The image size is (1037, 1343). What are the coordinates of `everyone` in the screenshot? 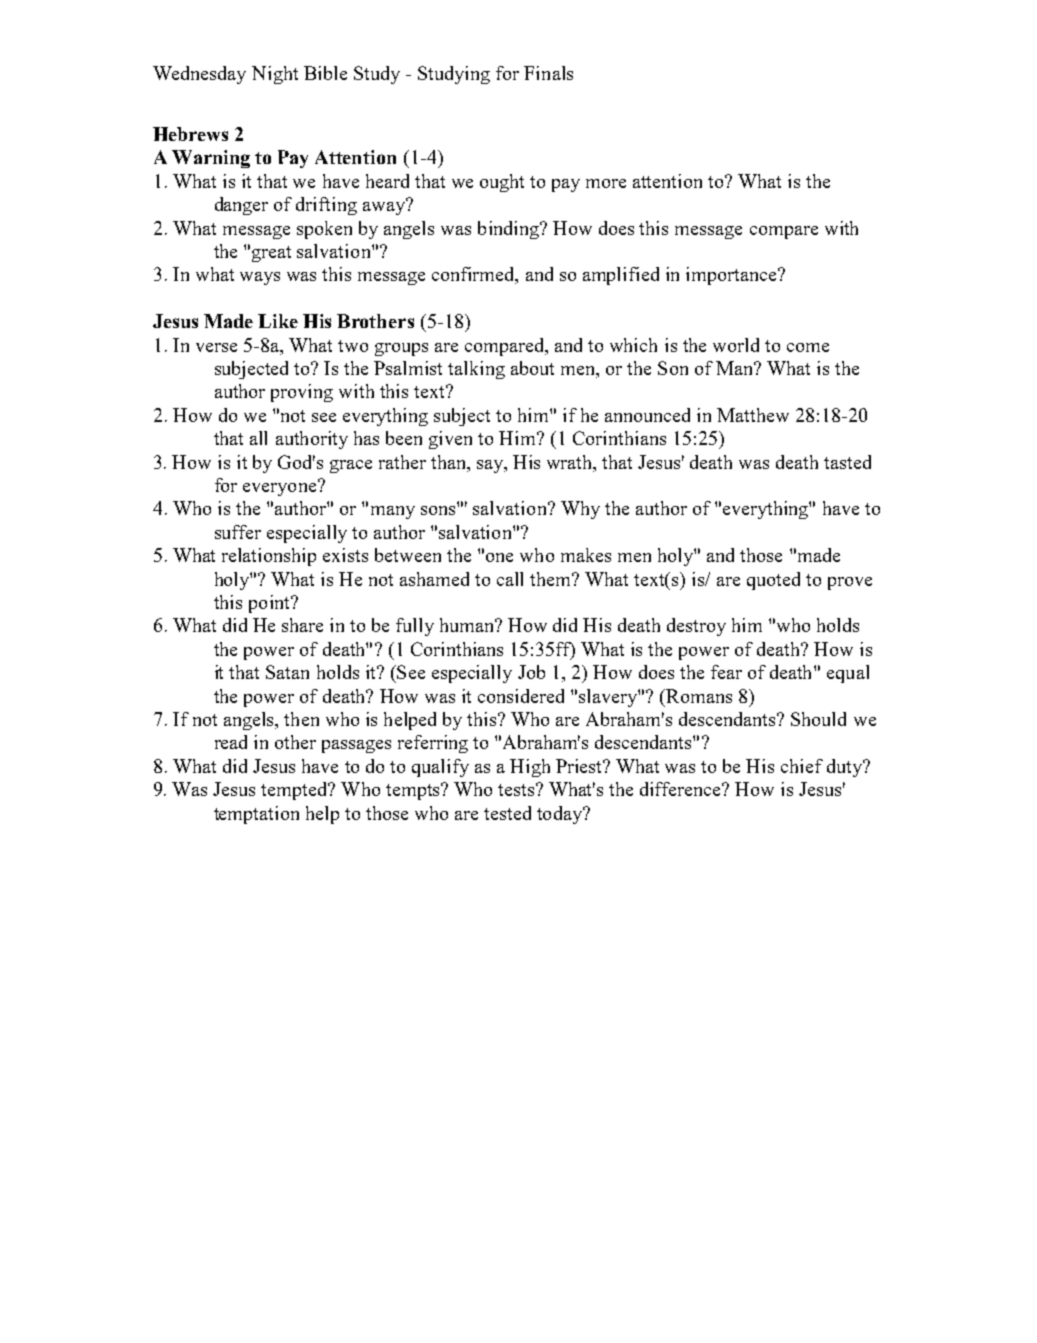 It's located at (281, 488).
